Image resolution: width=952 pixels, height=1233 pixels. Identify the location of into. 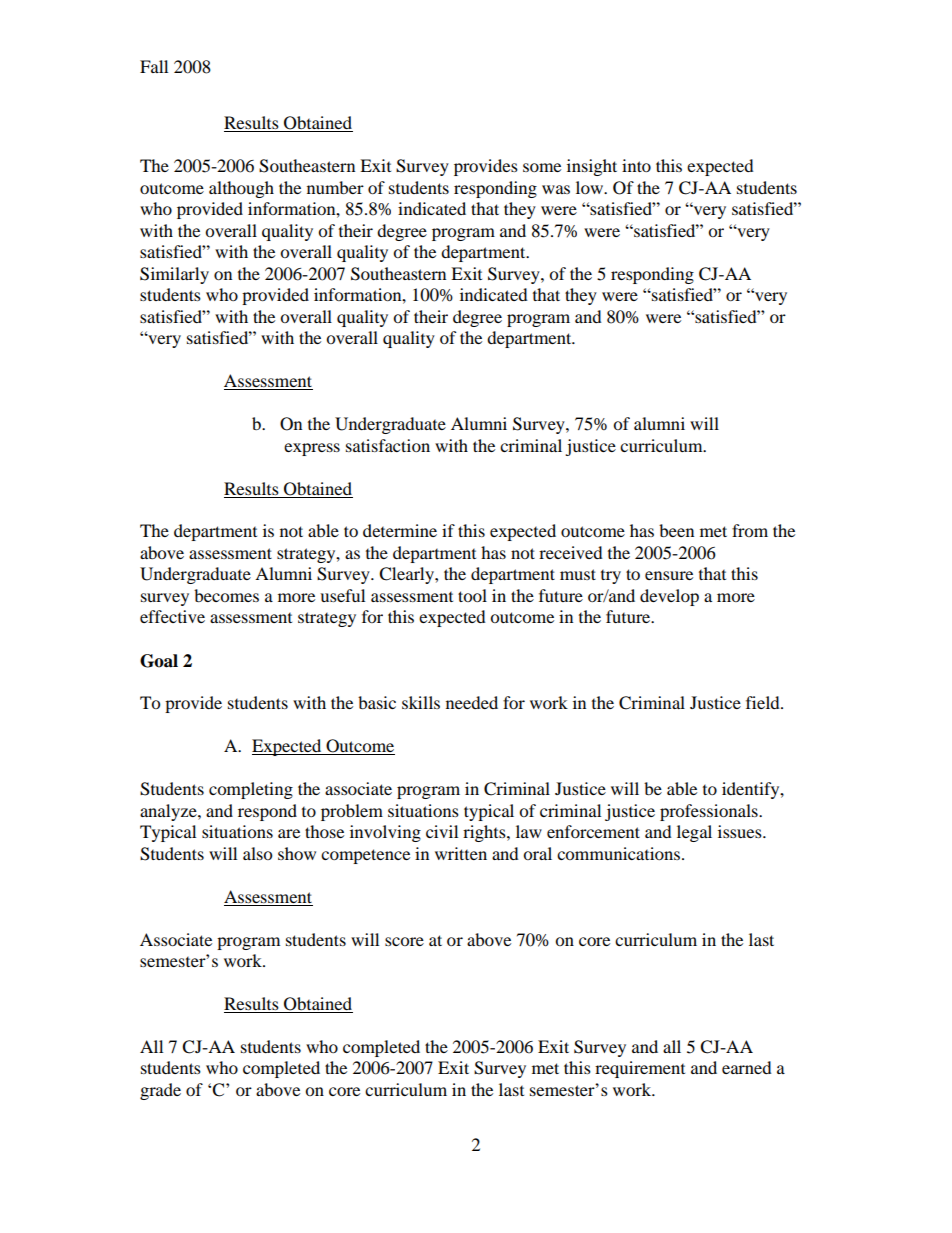
(636, 165).
